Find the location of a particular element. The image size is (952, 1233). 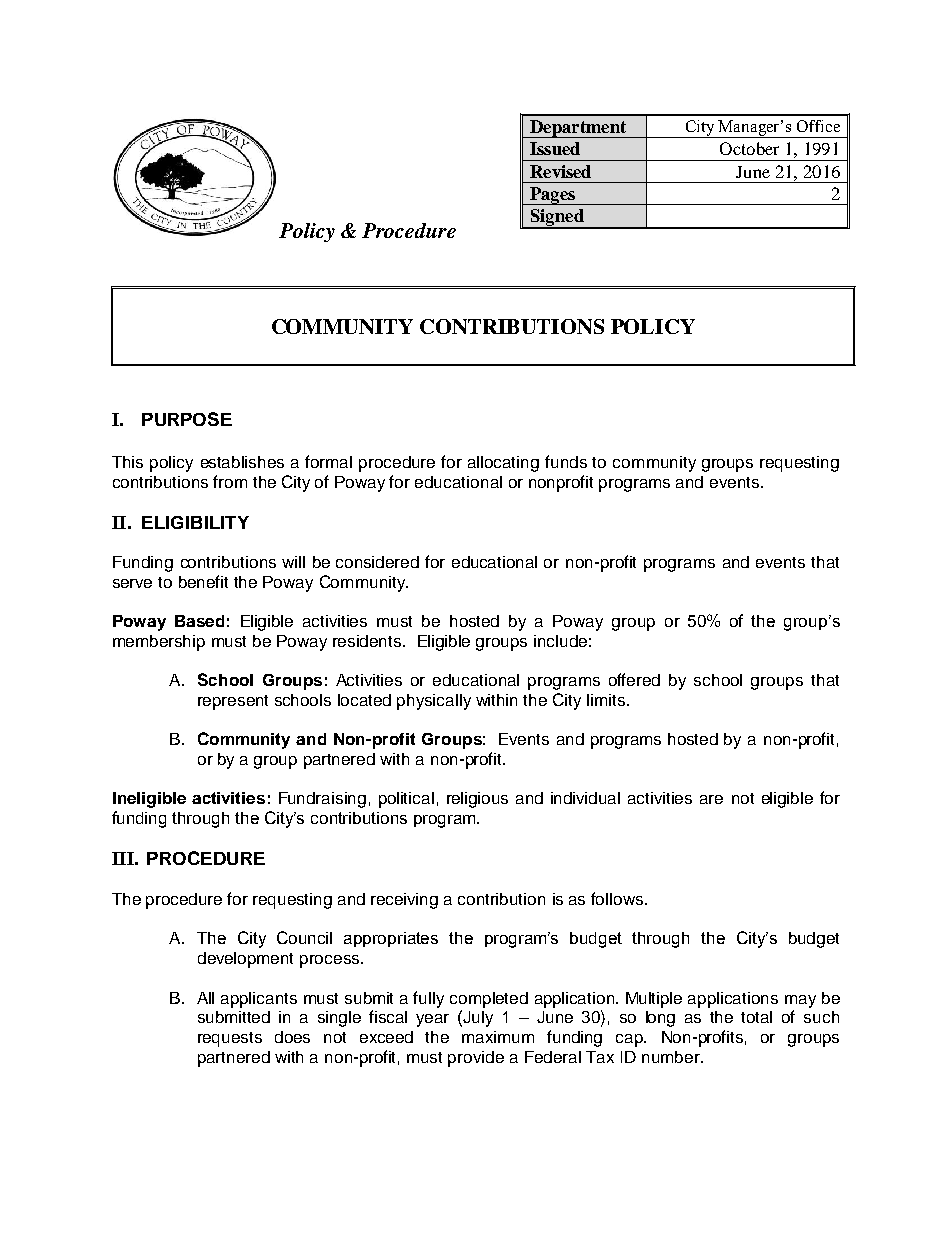

Revised is located at coordinates (560, 171).
